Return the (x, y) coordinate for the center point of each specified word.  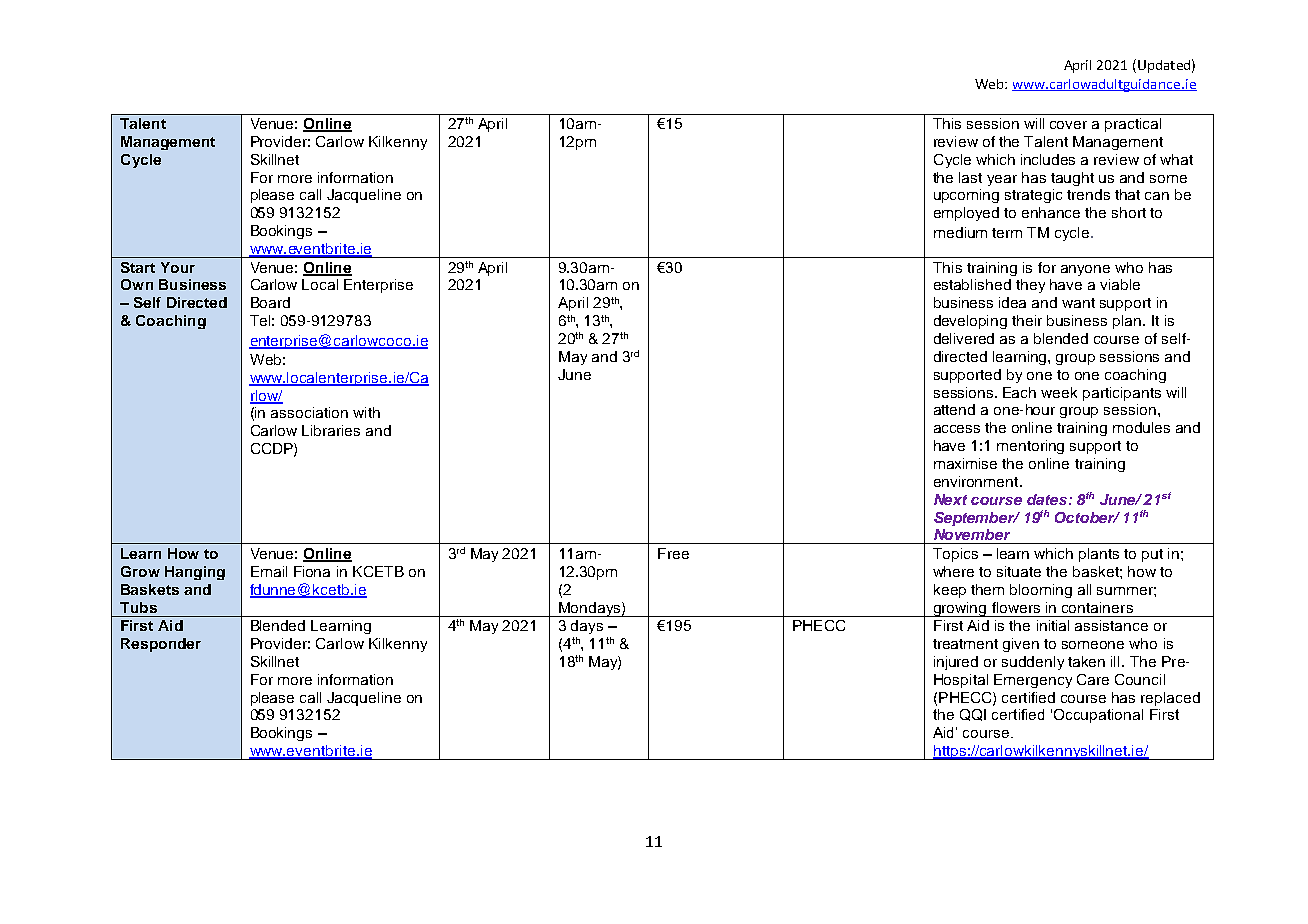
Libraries (331, 430)
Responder (161, 645)
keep (950, 591)
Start (138, 267)
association (309, 412)
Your (178, 267)
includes (1048, 159)
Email (269, 571)
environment (977, 481)
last (970, 177)
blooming (1041, 591)
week (1059, 392)
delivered (964, 338)
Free (673, 553)
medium (960, 232)
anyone (1085, 270)
